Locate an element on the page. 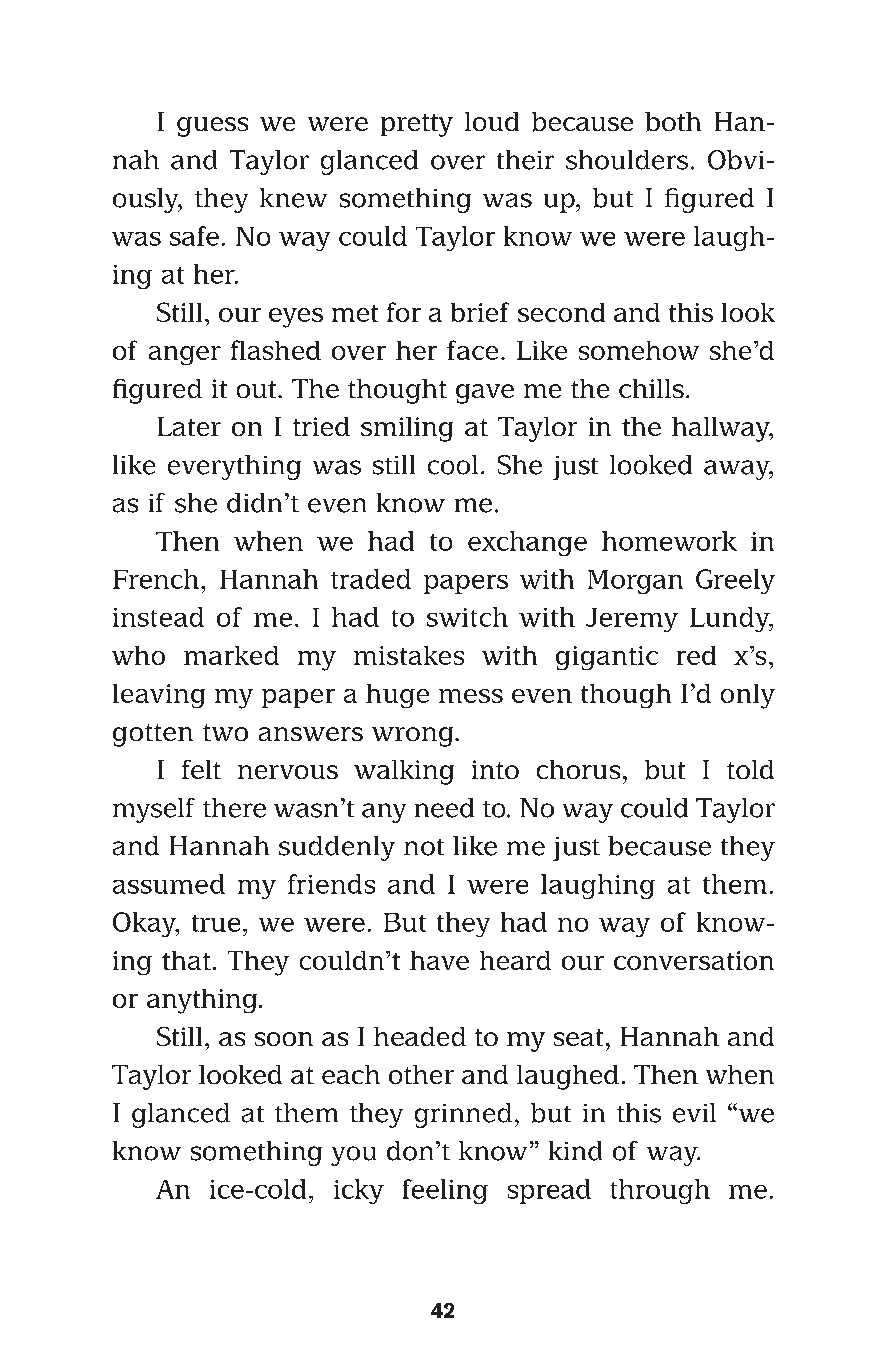 The height and width of the document is (1372, 895). there is located at coordinates (234, 808).
